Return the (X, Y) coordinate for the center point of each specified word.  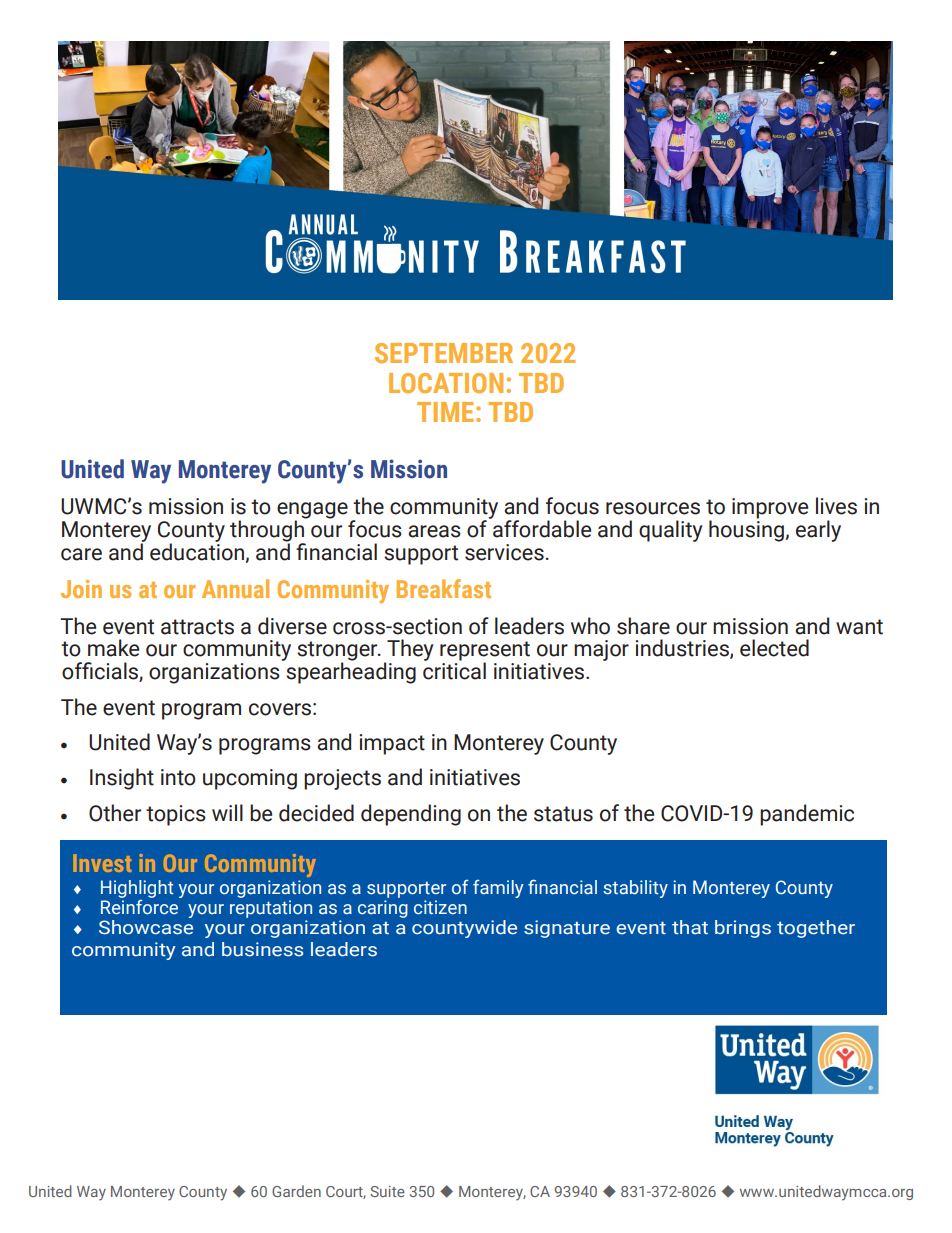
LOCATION (446, 383)
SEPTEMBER (444, 353)
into (178, 777)
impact (392, 744)
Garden (296, 1191)
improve (770, 508)
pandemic (807, 815)
